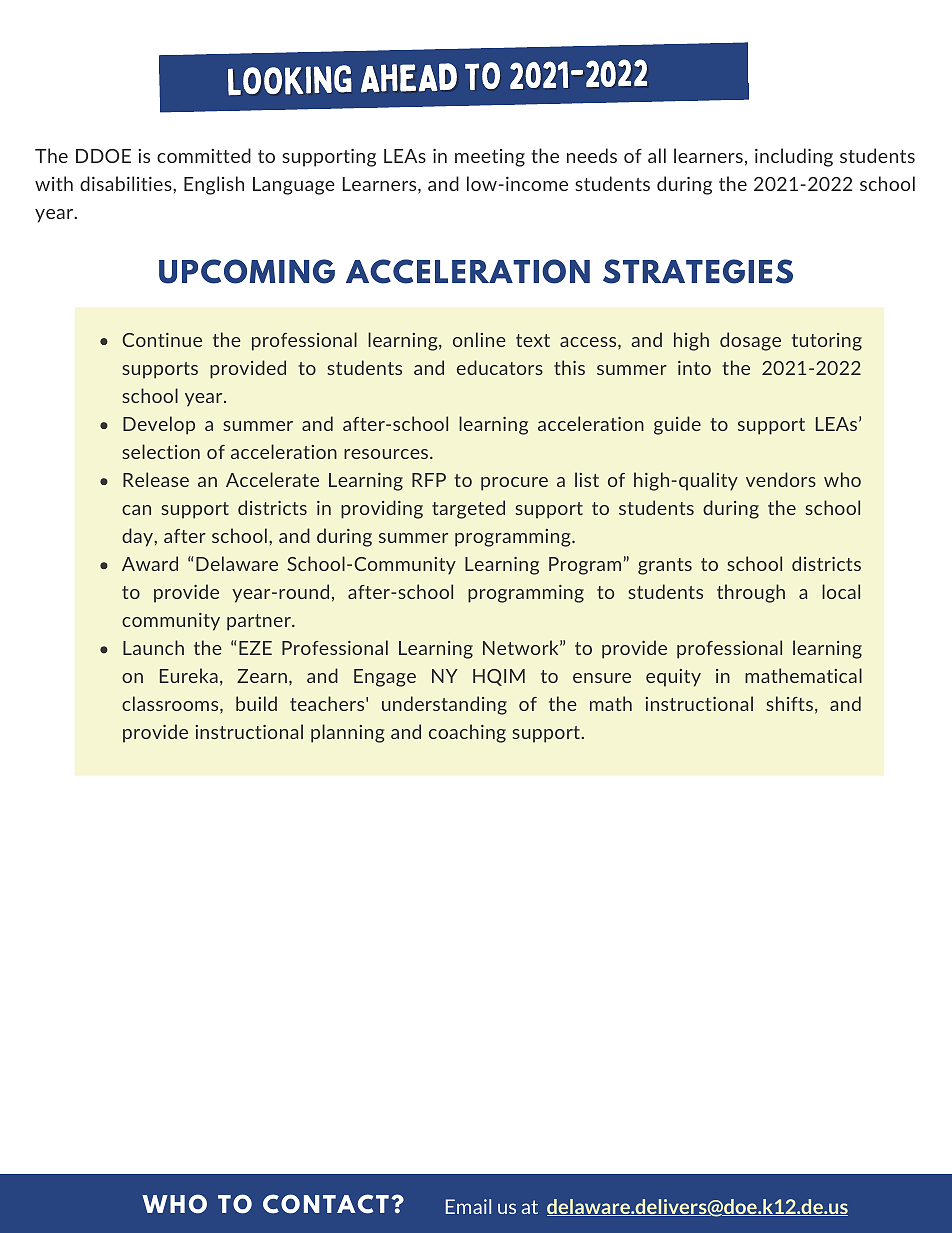 Image resolution: width=952 pixels, height=1233 pixels. Describe the element at coordinates (127, 183) in the document. I see `disabilities` at that location.
